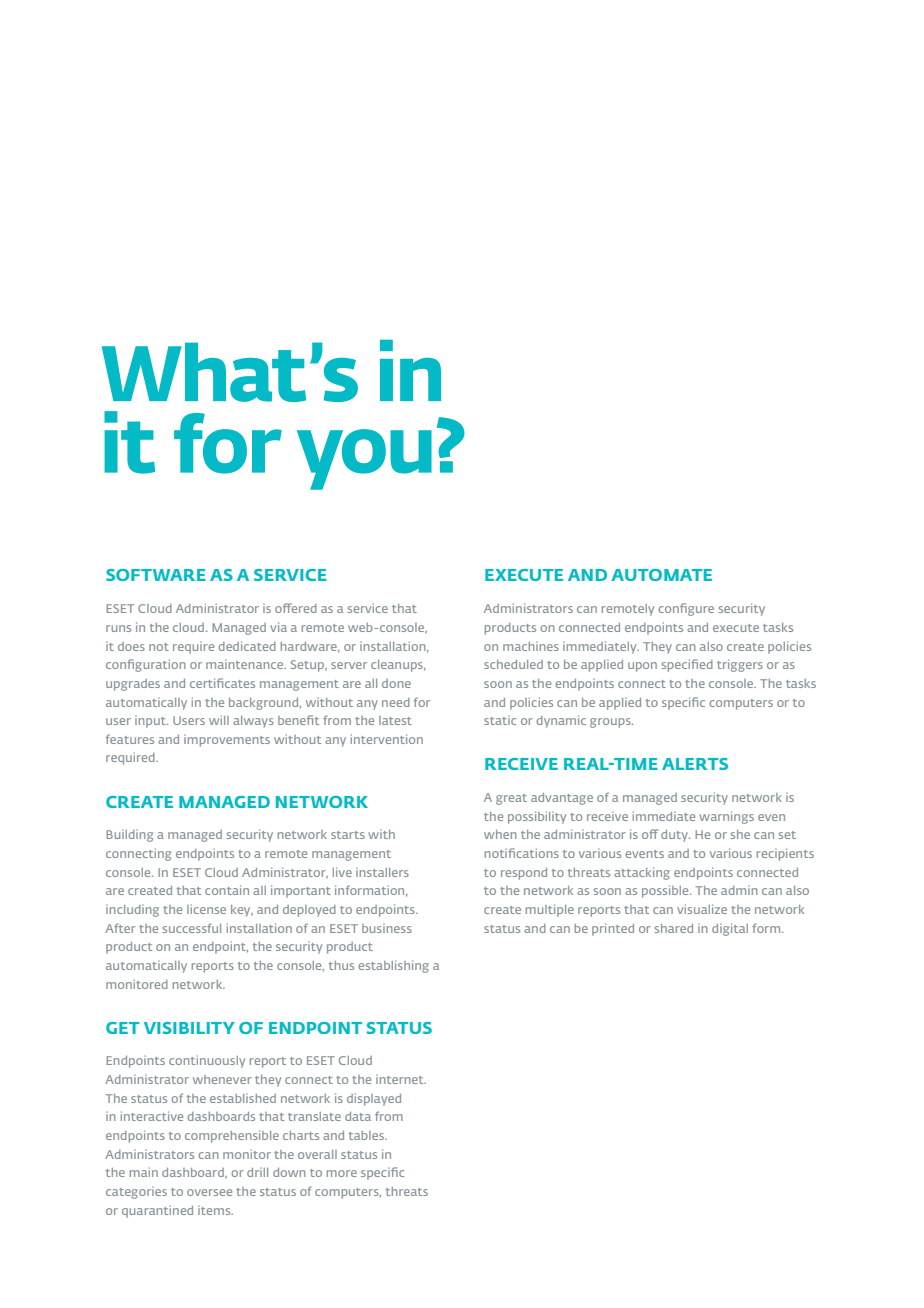  I want to click on you, so click(364, 459).
